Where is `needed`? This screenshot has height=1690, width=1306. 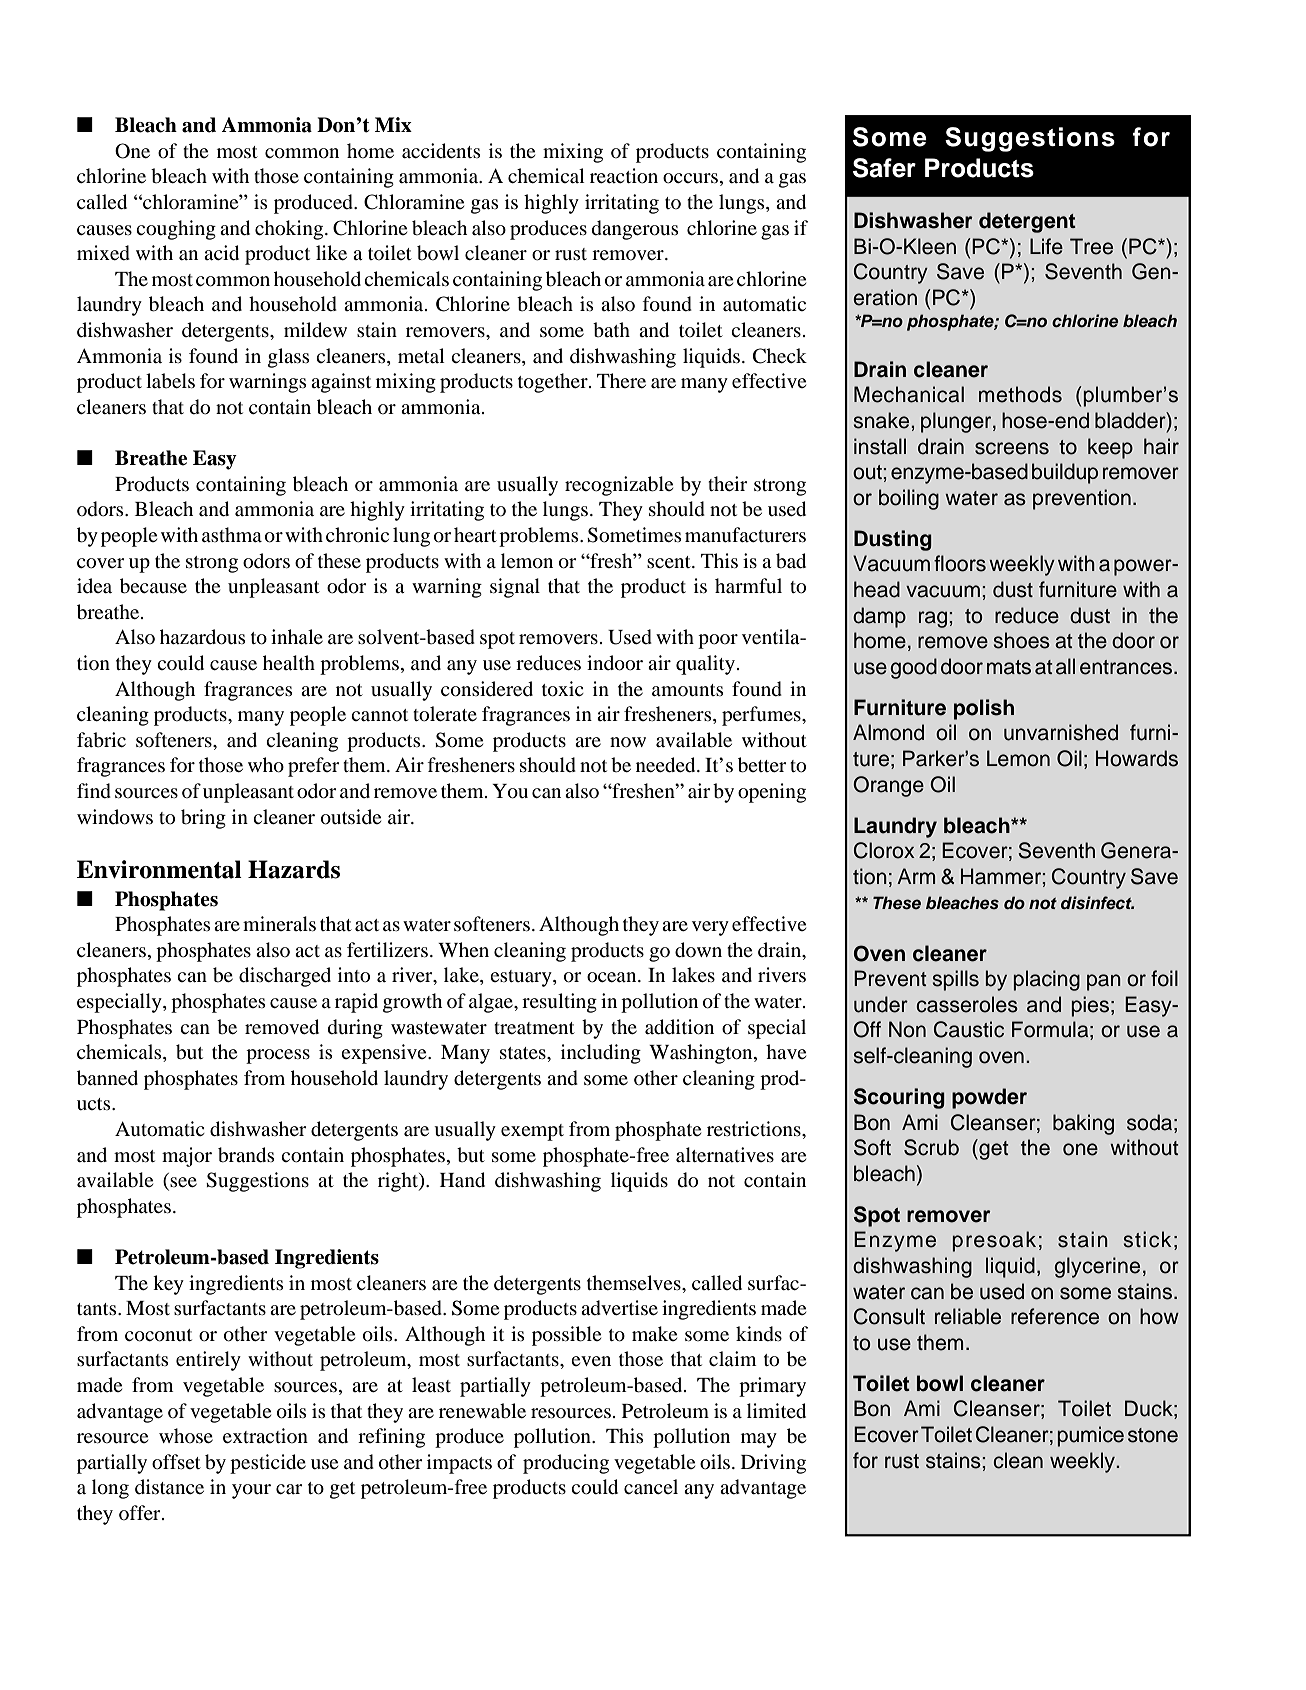 needed is located at coordinates (667, 765).
